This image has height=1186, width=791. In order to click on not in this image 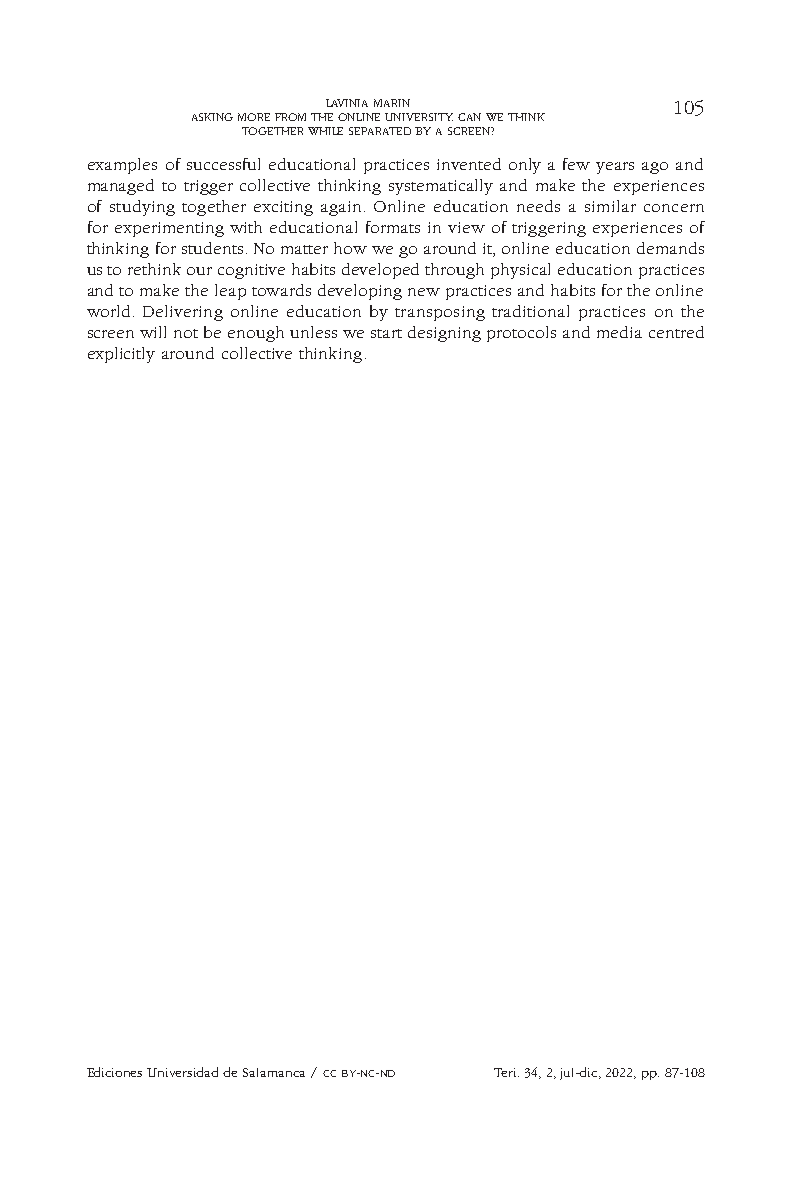, I will do `click(186, 333)`.
